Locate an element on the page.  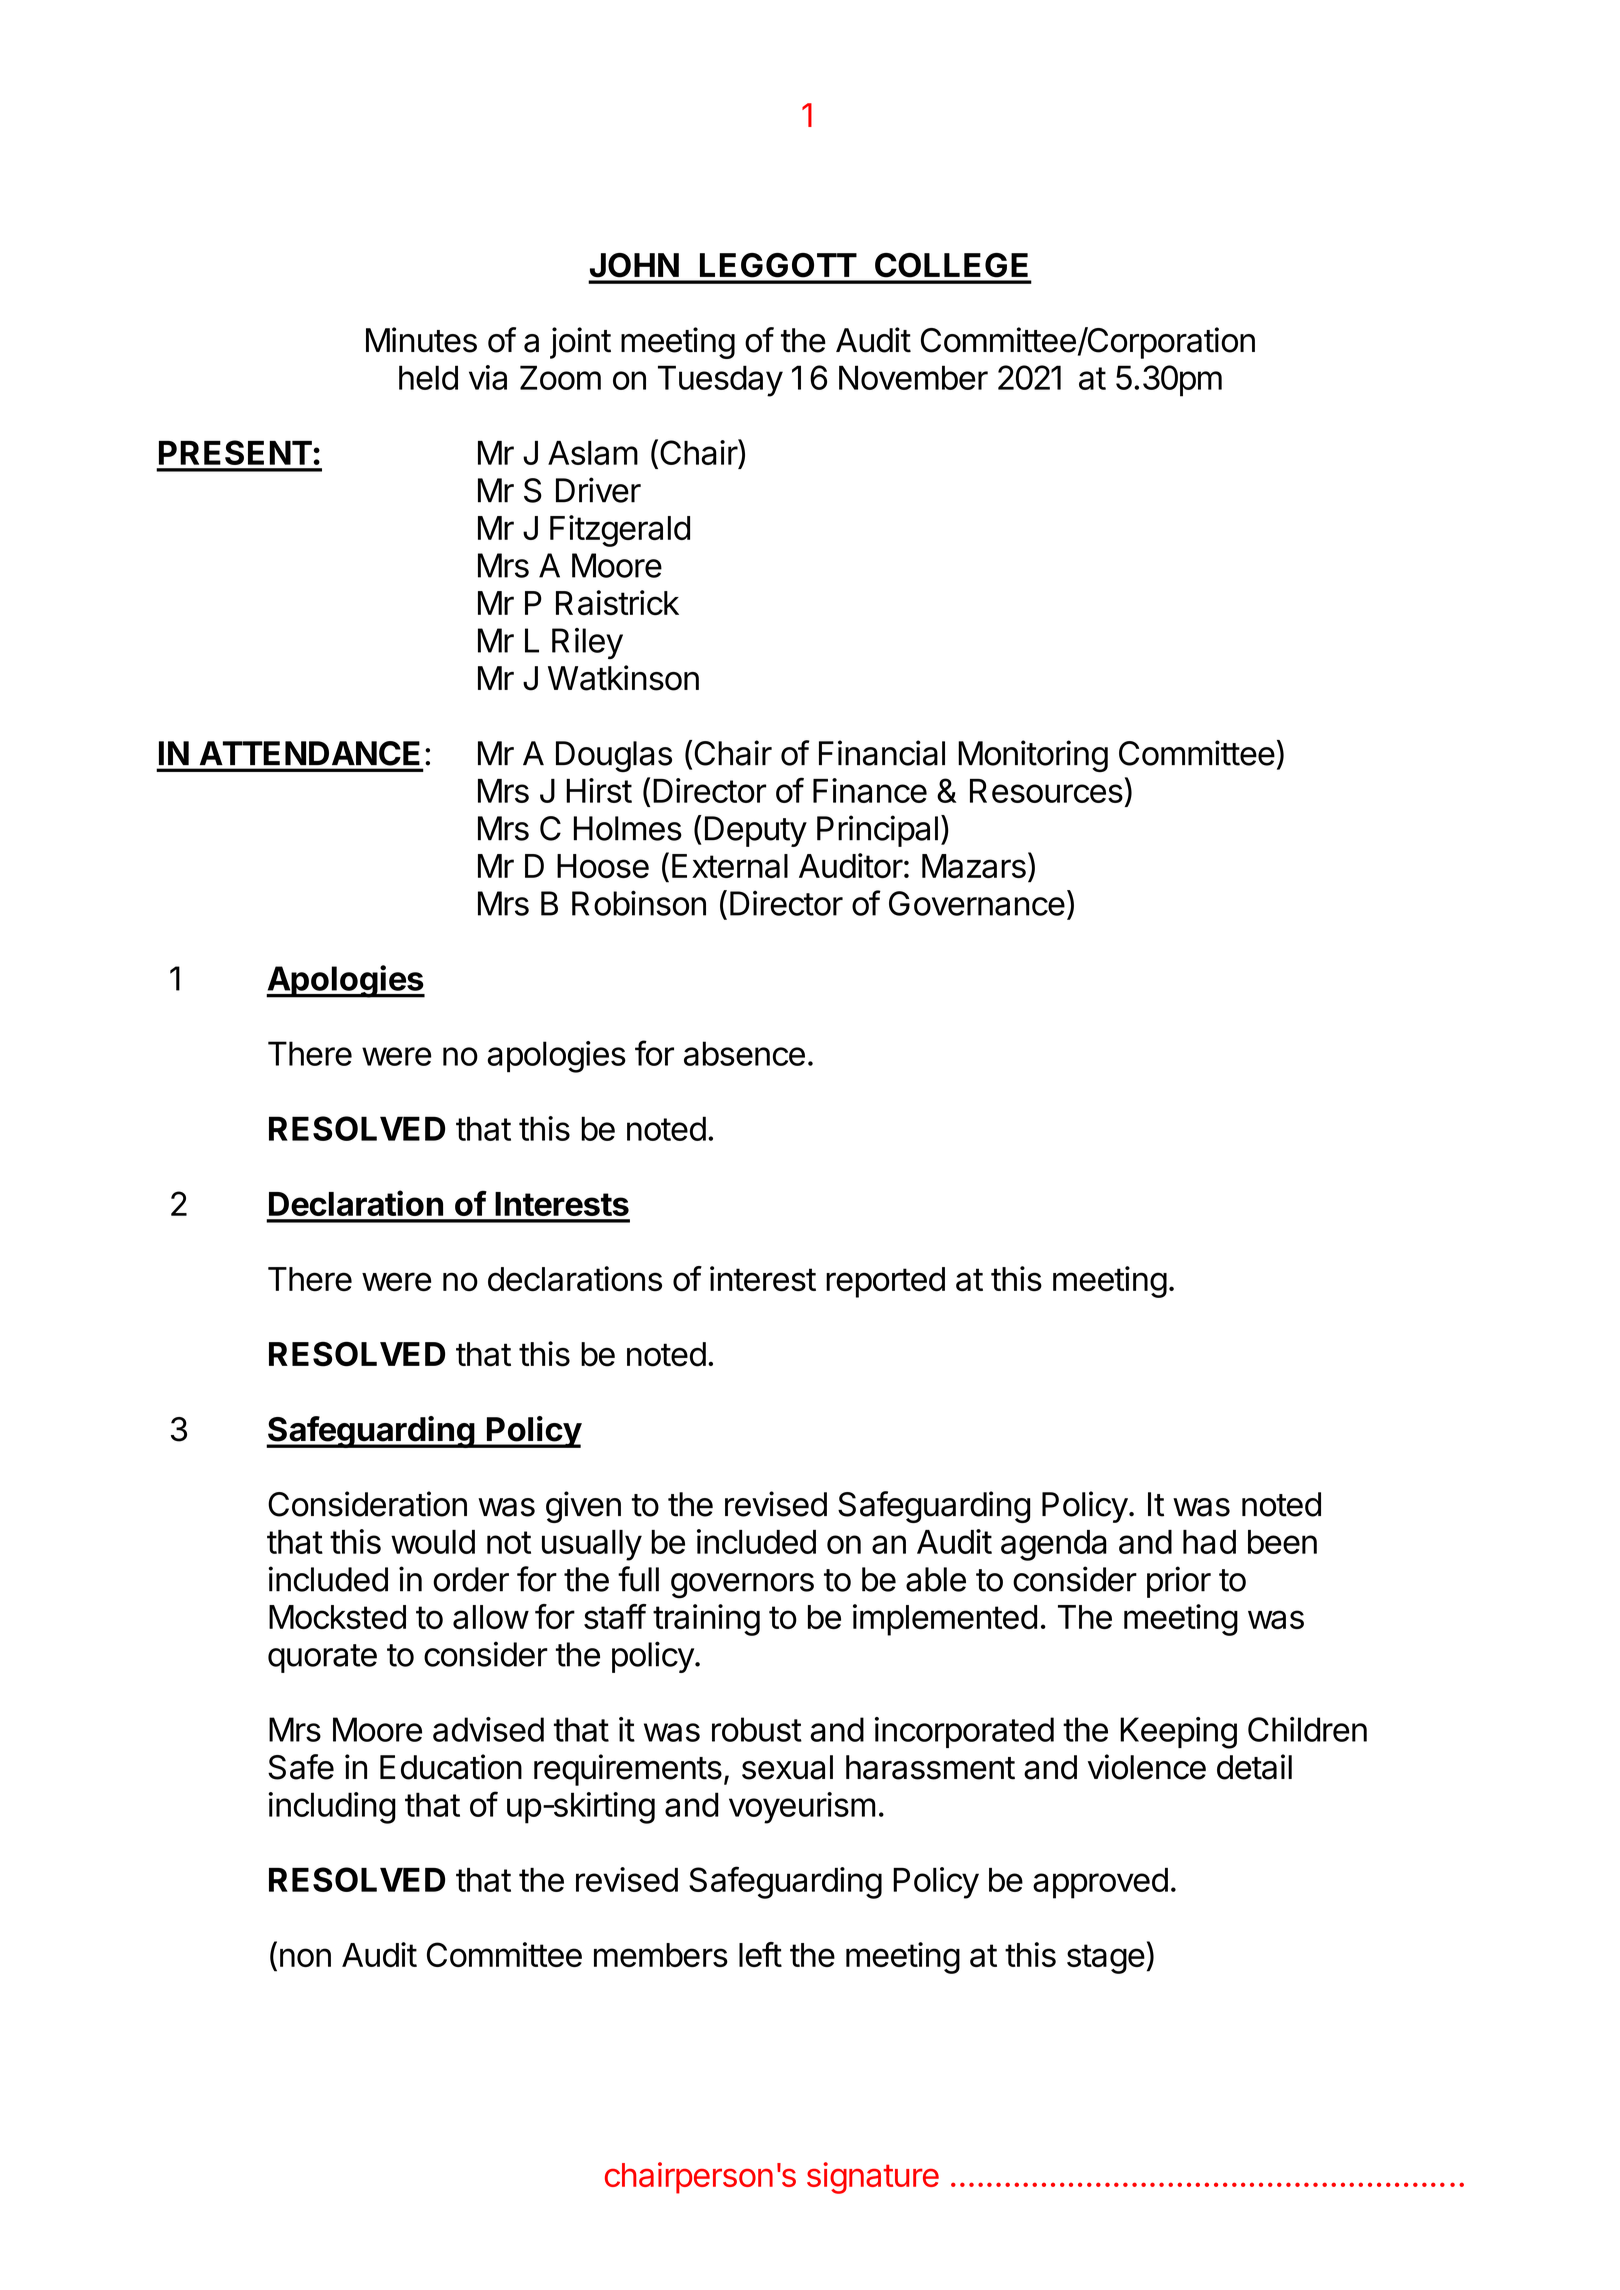
had is located at coordinates (1209, 1542).
